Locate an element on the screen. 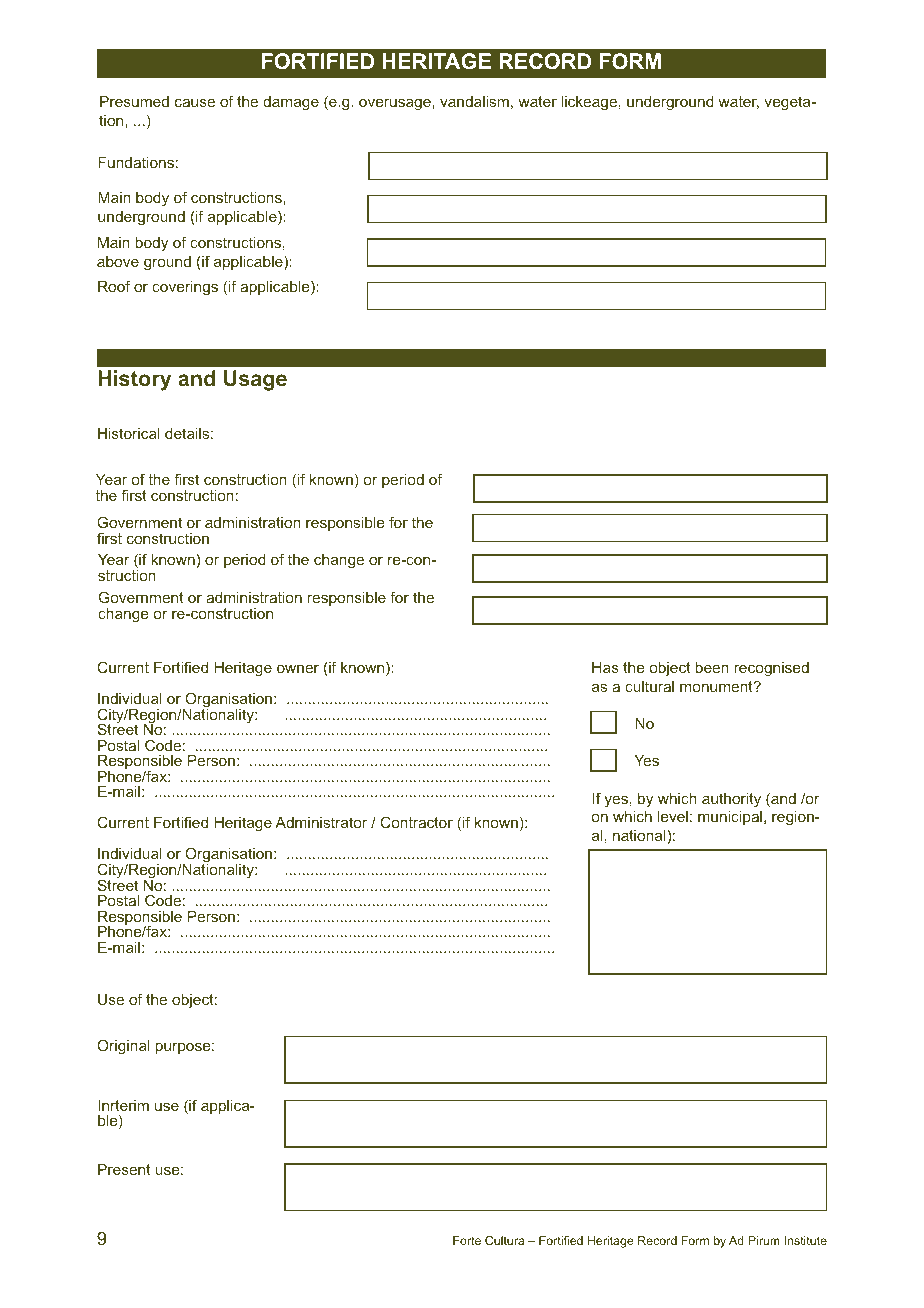 Image resolution: width=924 pixels, height=1308 pixels. Original is located at coordinates (124, 1047).
